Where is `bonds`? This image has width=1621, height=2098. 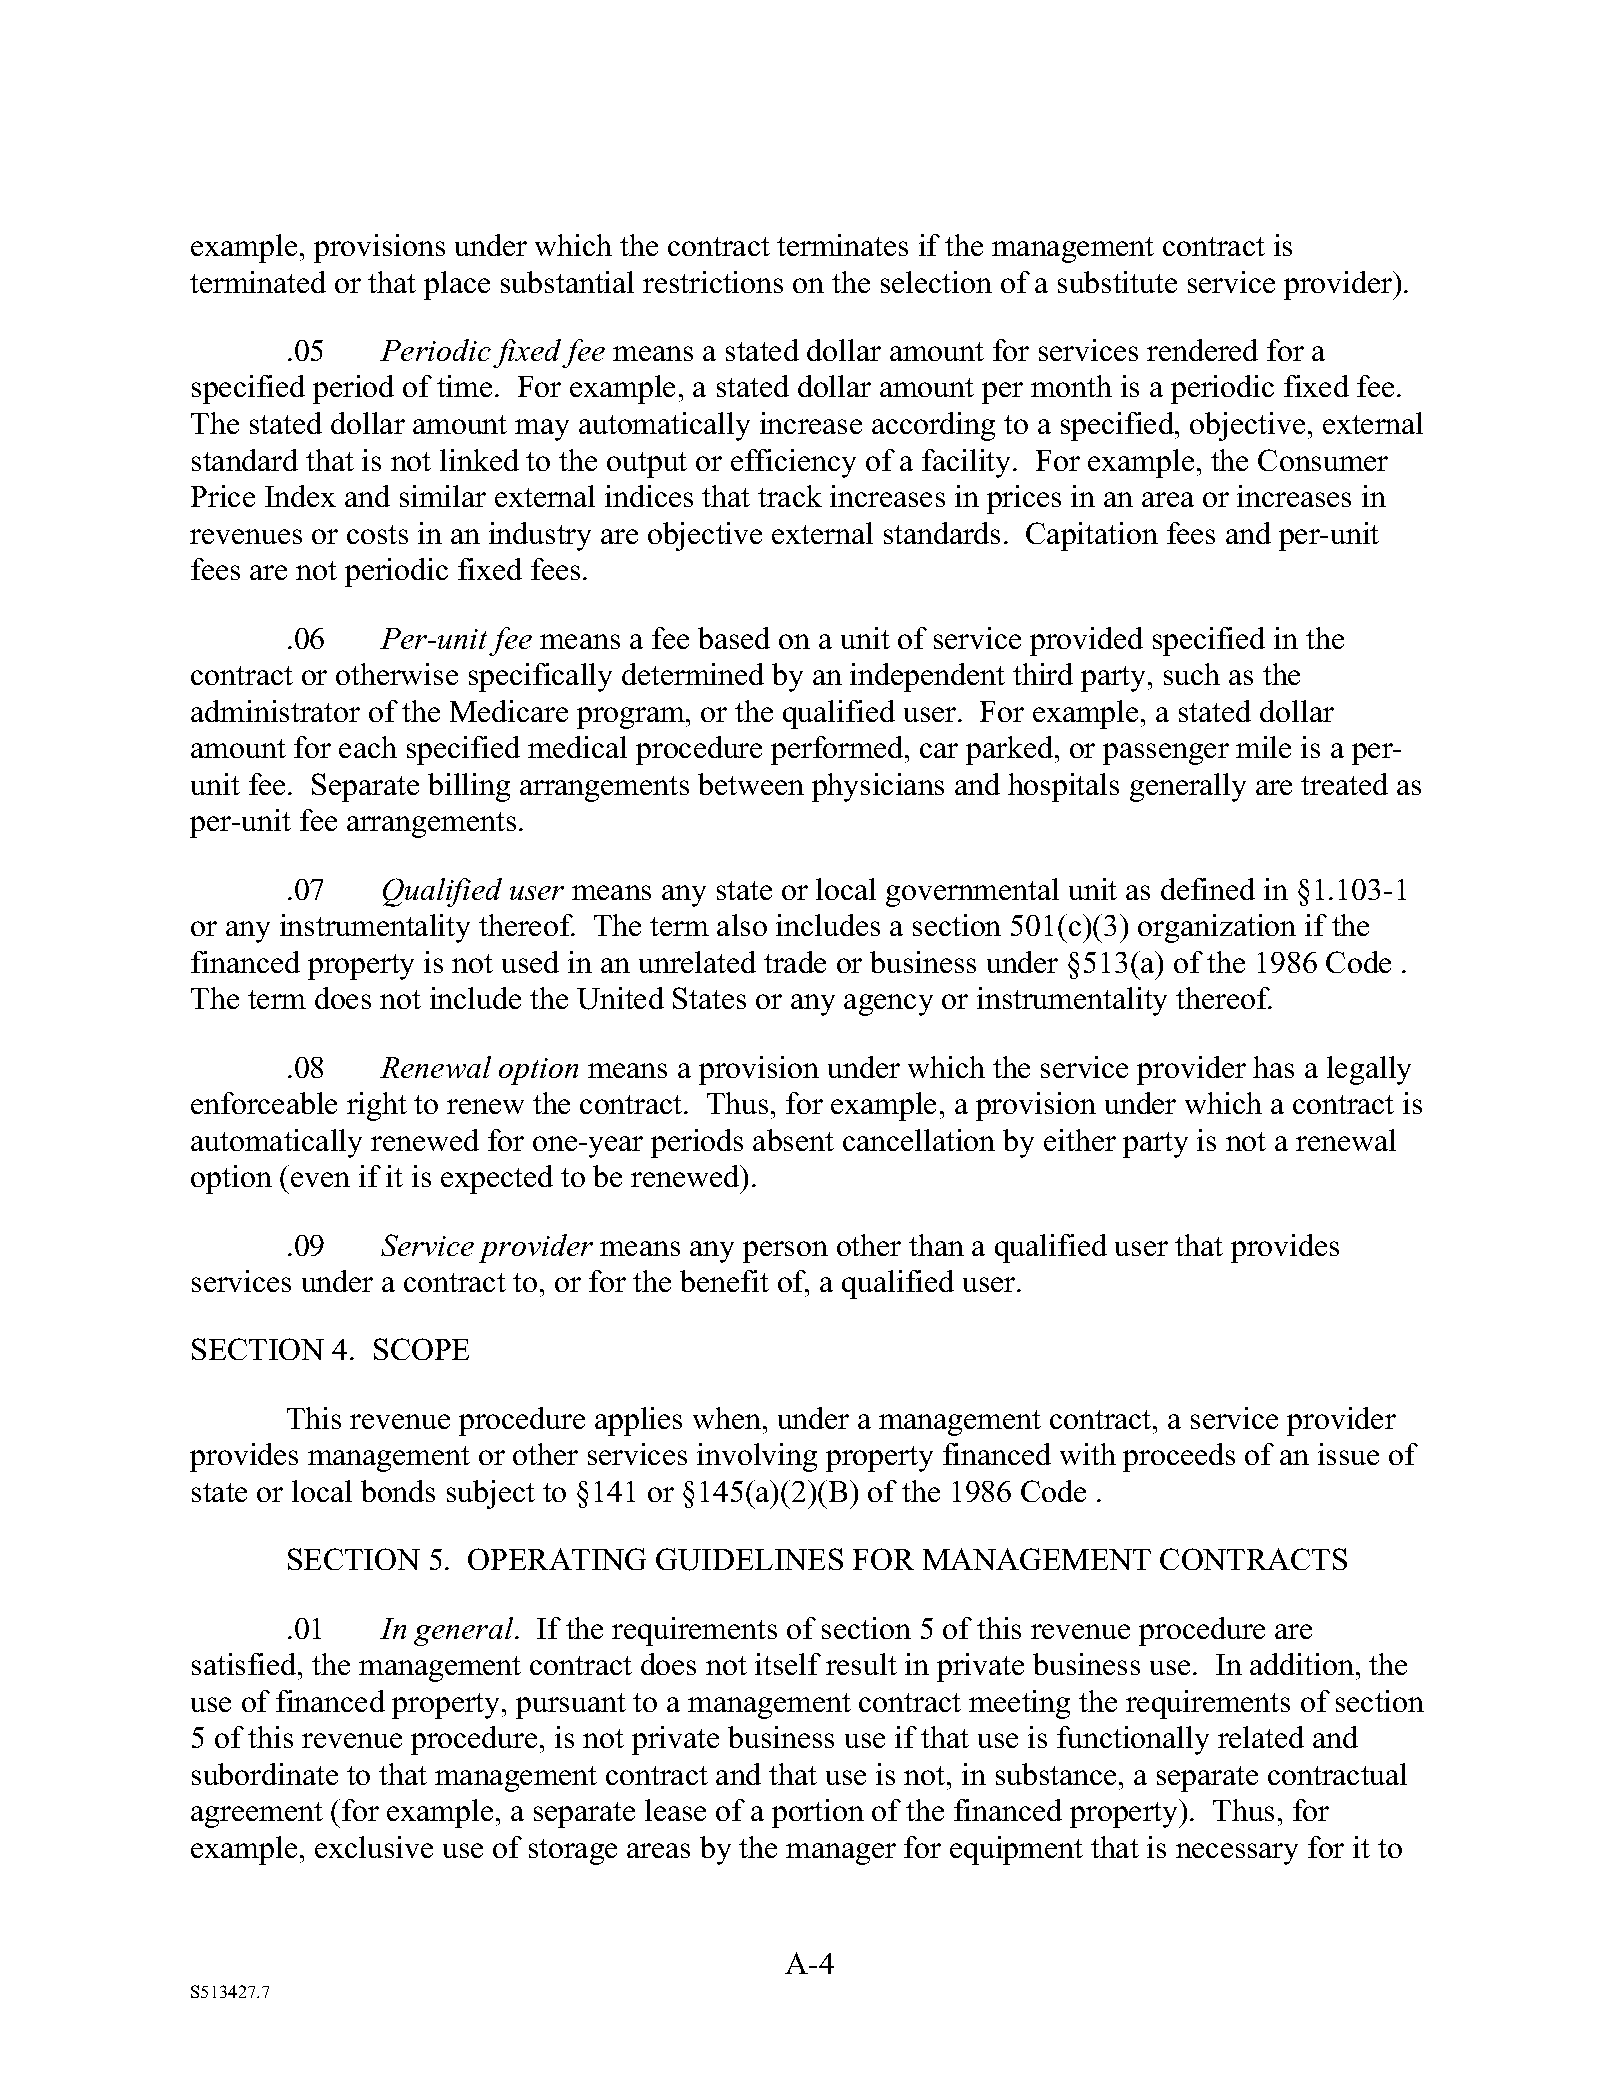
bonds is located at coordinates (398, 1491).
